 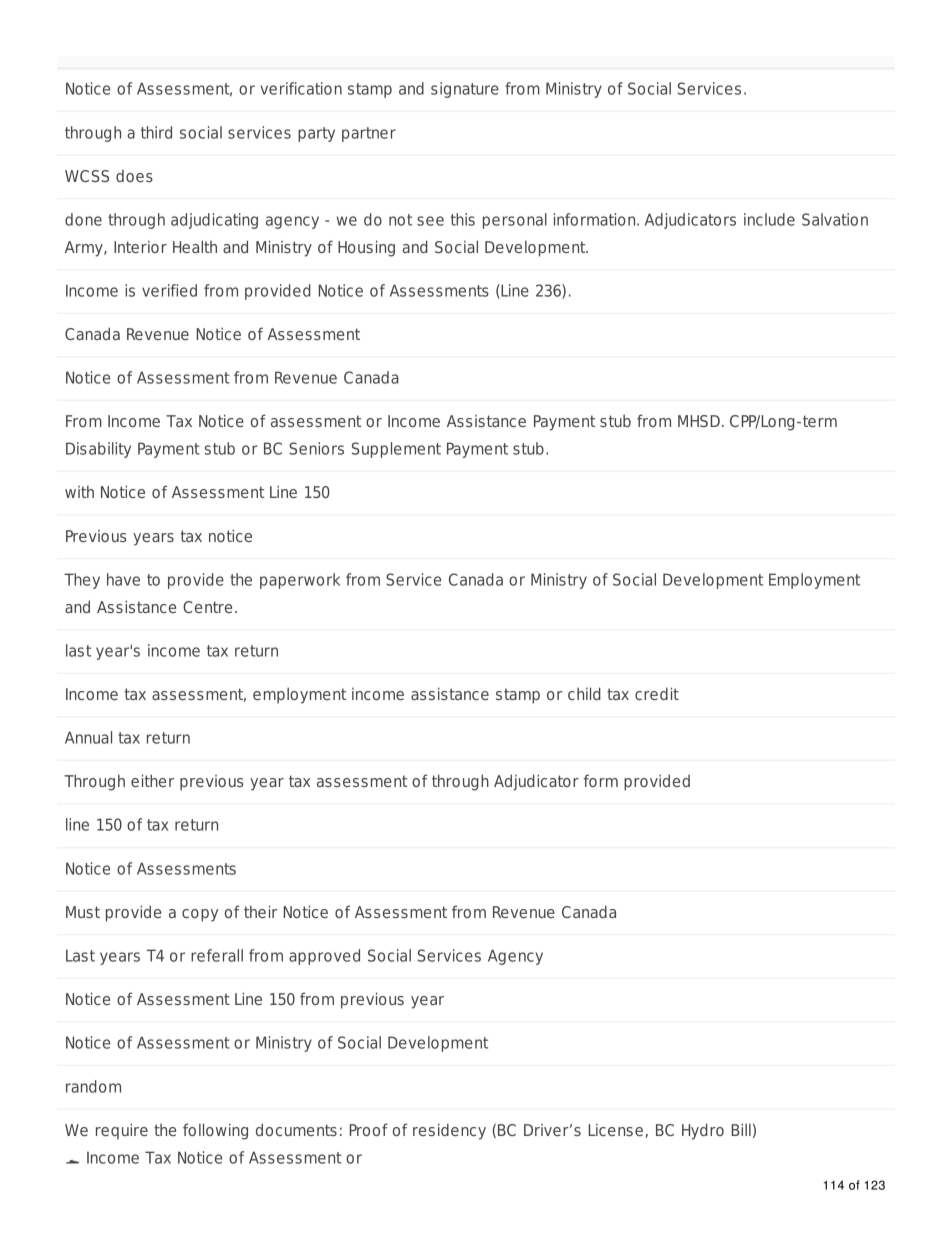 I want to click on include, so click(x=769, y=219).
